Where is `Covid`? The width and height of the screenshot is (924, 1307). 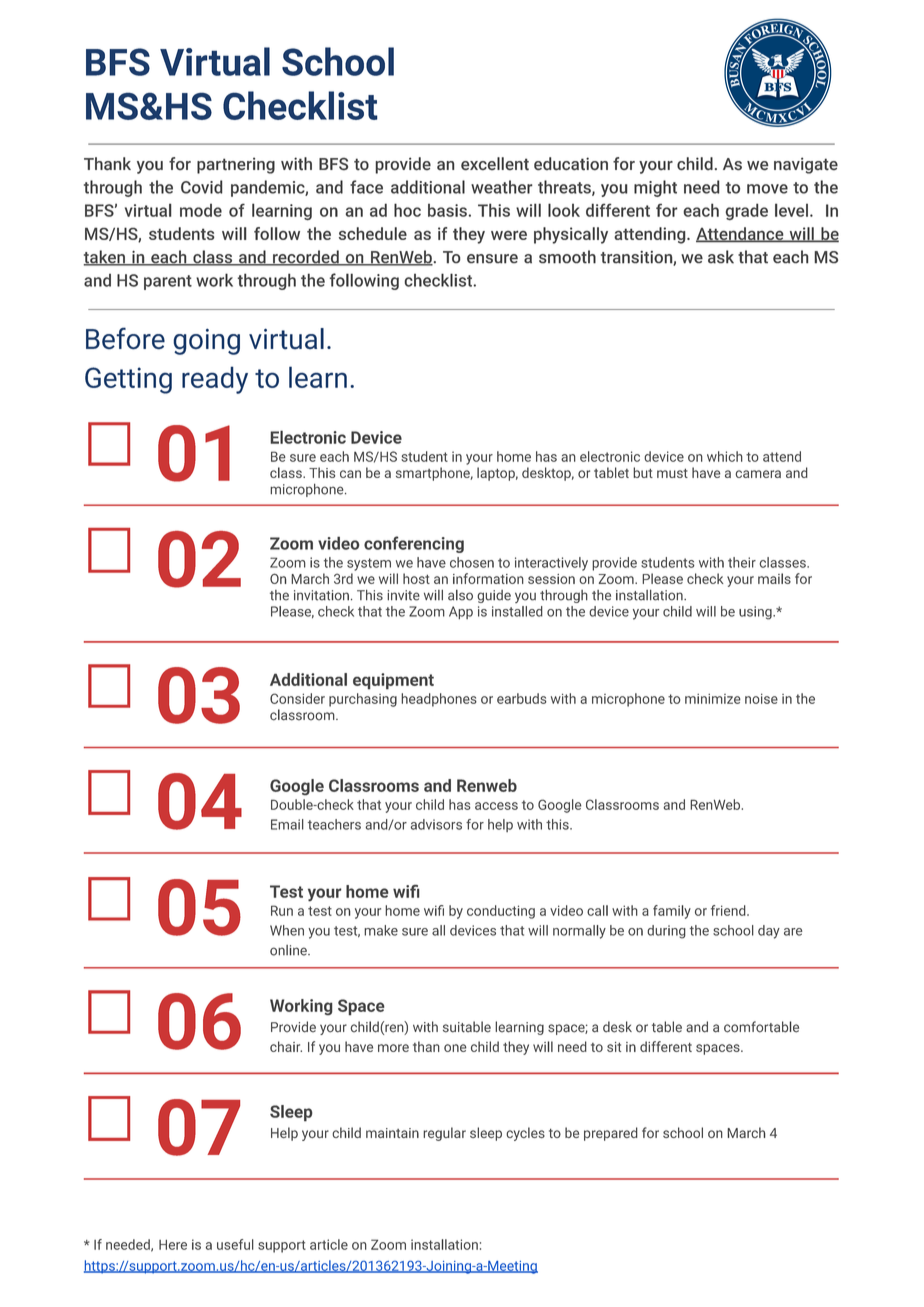 Covid is located at coordinates (202, 187).
